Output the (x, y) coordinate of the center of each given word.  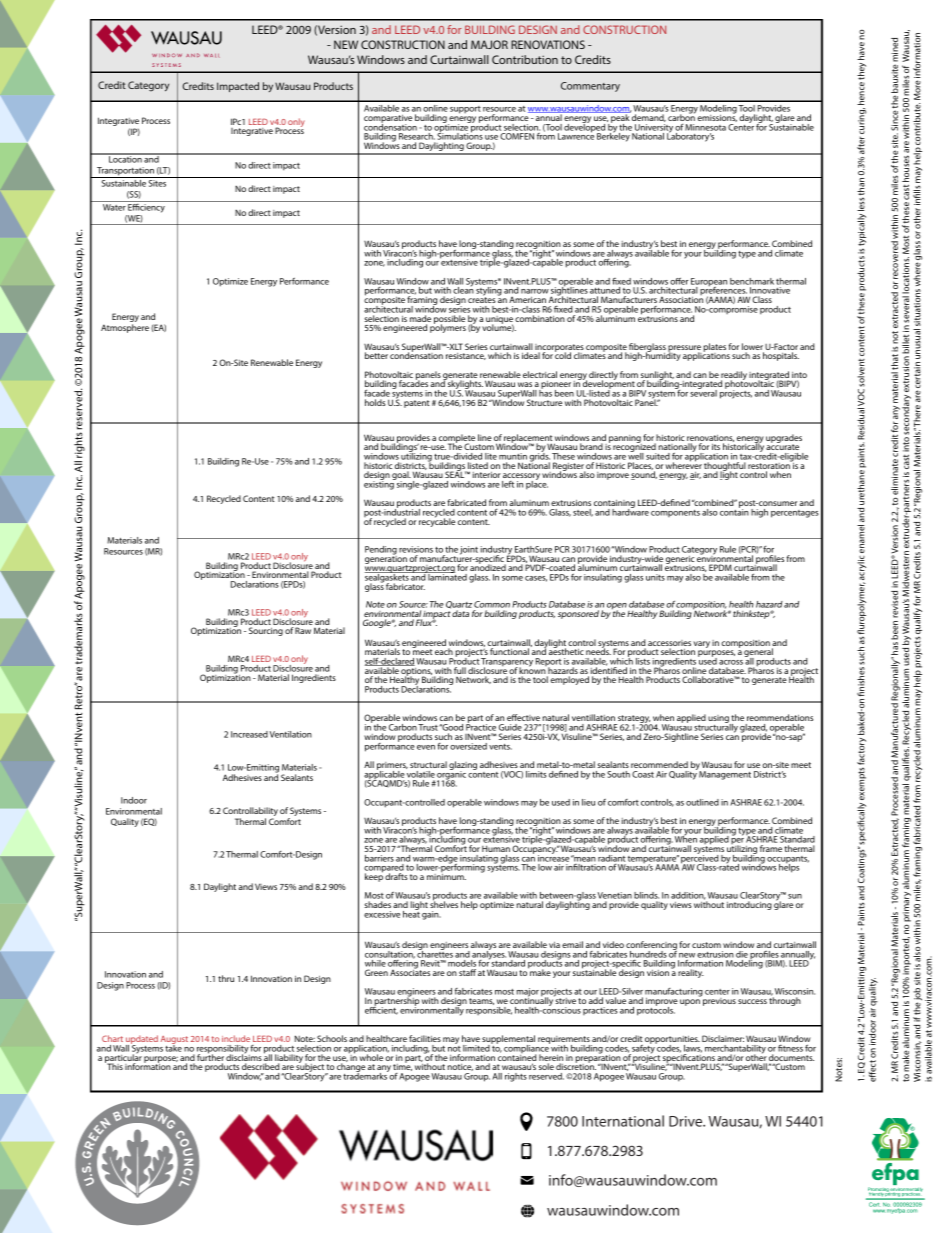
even (426, 747)
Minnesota (705, 127)
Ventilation (291, 734)
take (173, 1047)
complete (457, 439)
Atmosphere (125, 328)
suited (658, 456)
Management (725, 775)
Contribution (525, 59)
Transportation (125, 172)
